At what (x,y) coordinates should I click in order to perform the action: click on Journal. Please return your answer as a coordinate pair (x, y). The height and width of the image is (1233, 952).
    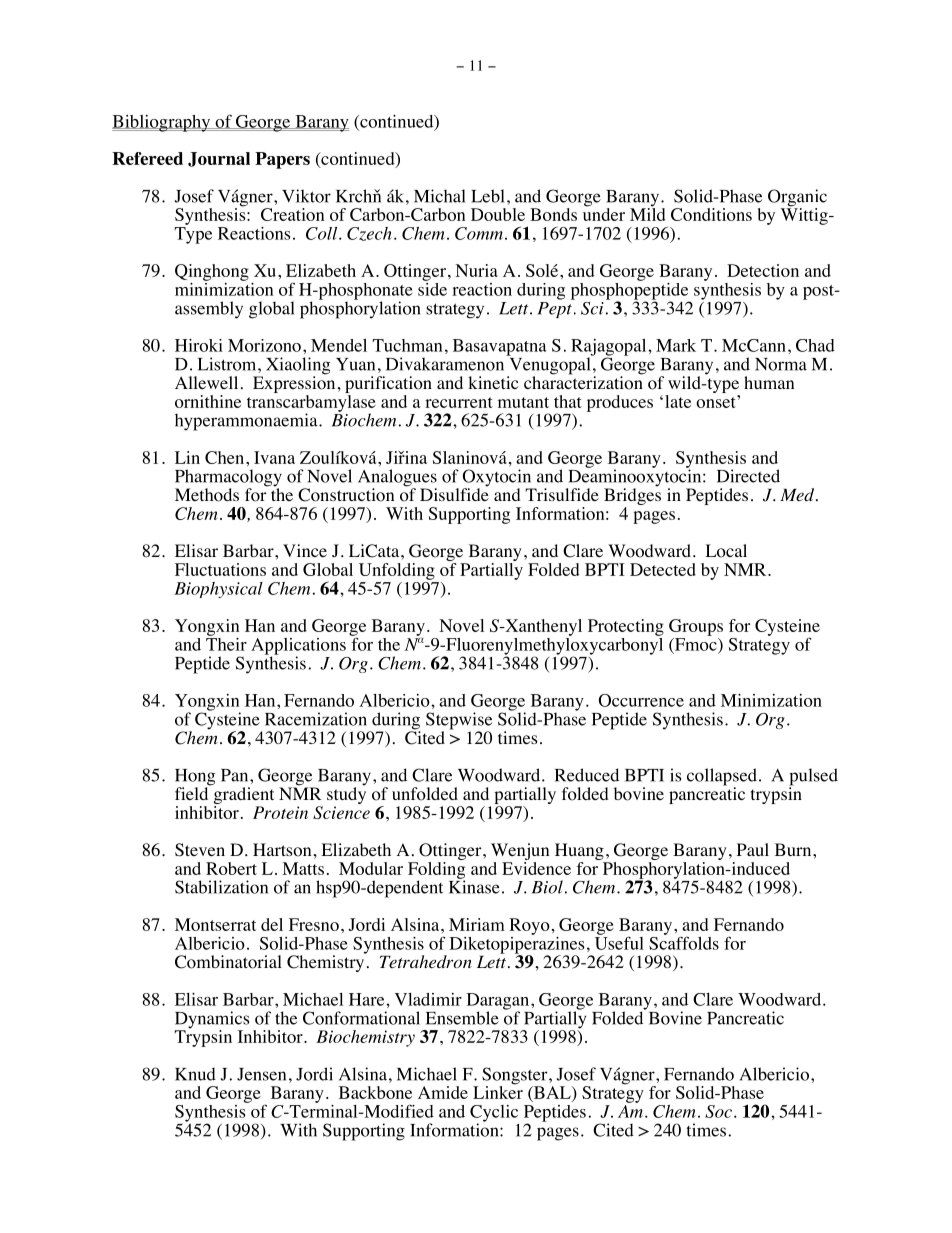
    Looking at the image, I should click on (219, 159).
